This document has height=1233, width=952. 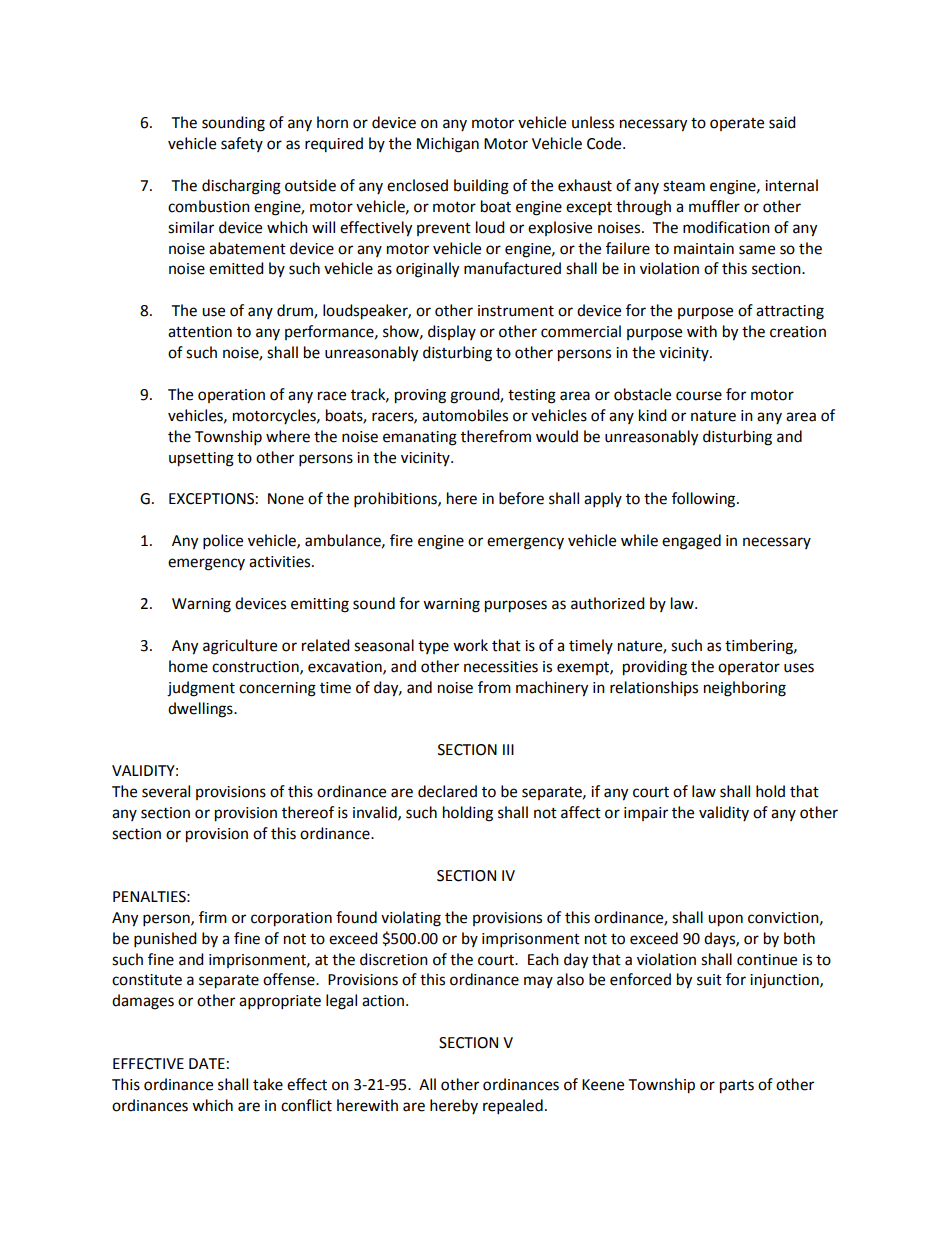 What do you see at coordinates (448, 145) in the document?
I see `Michigan` at bounding box center [448, 145].
